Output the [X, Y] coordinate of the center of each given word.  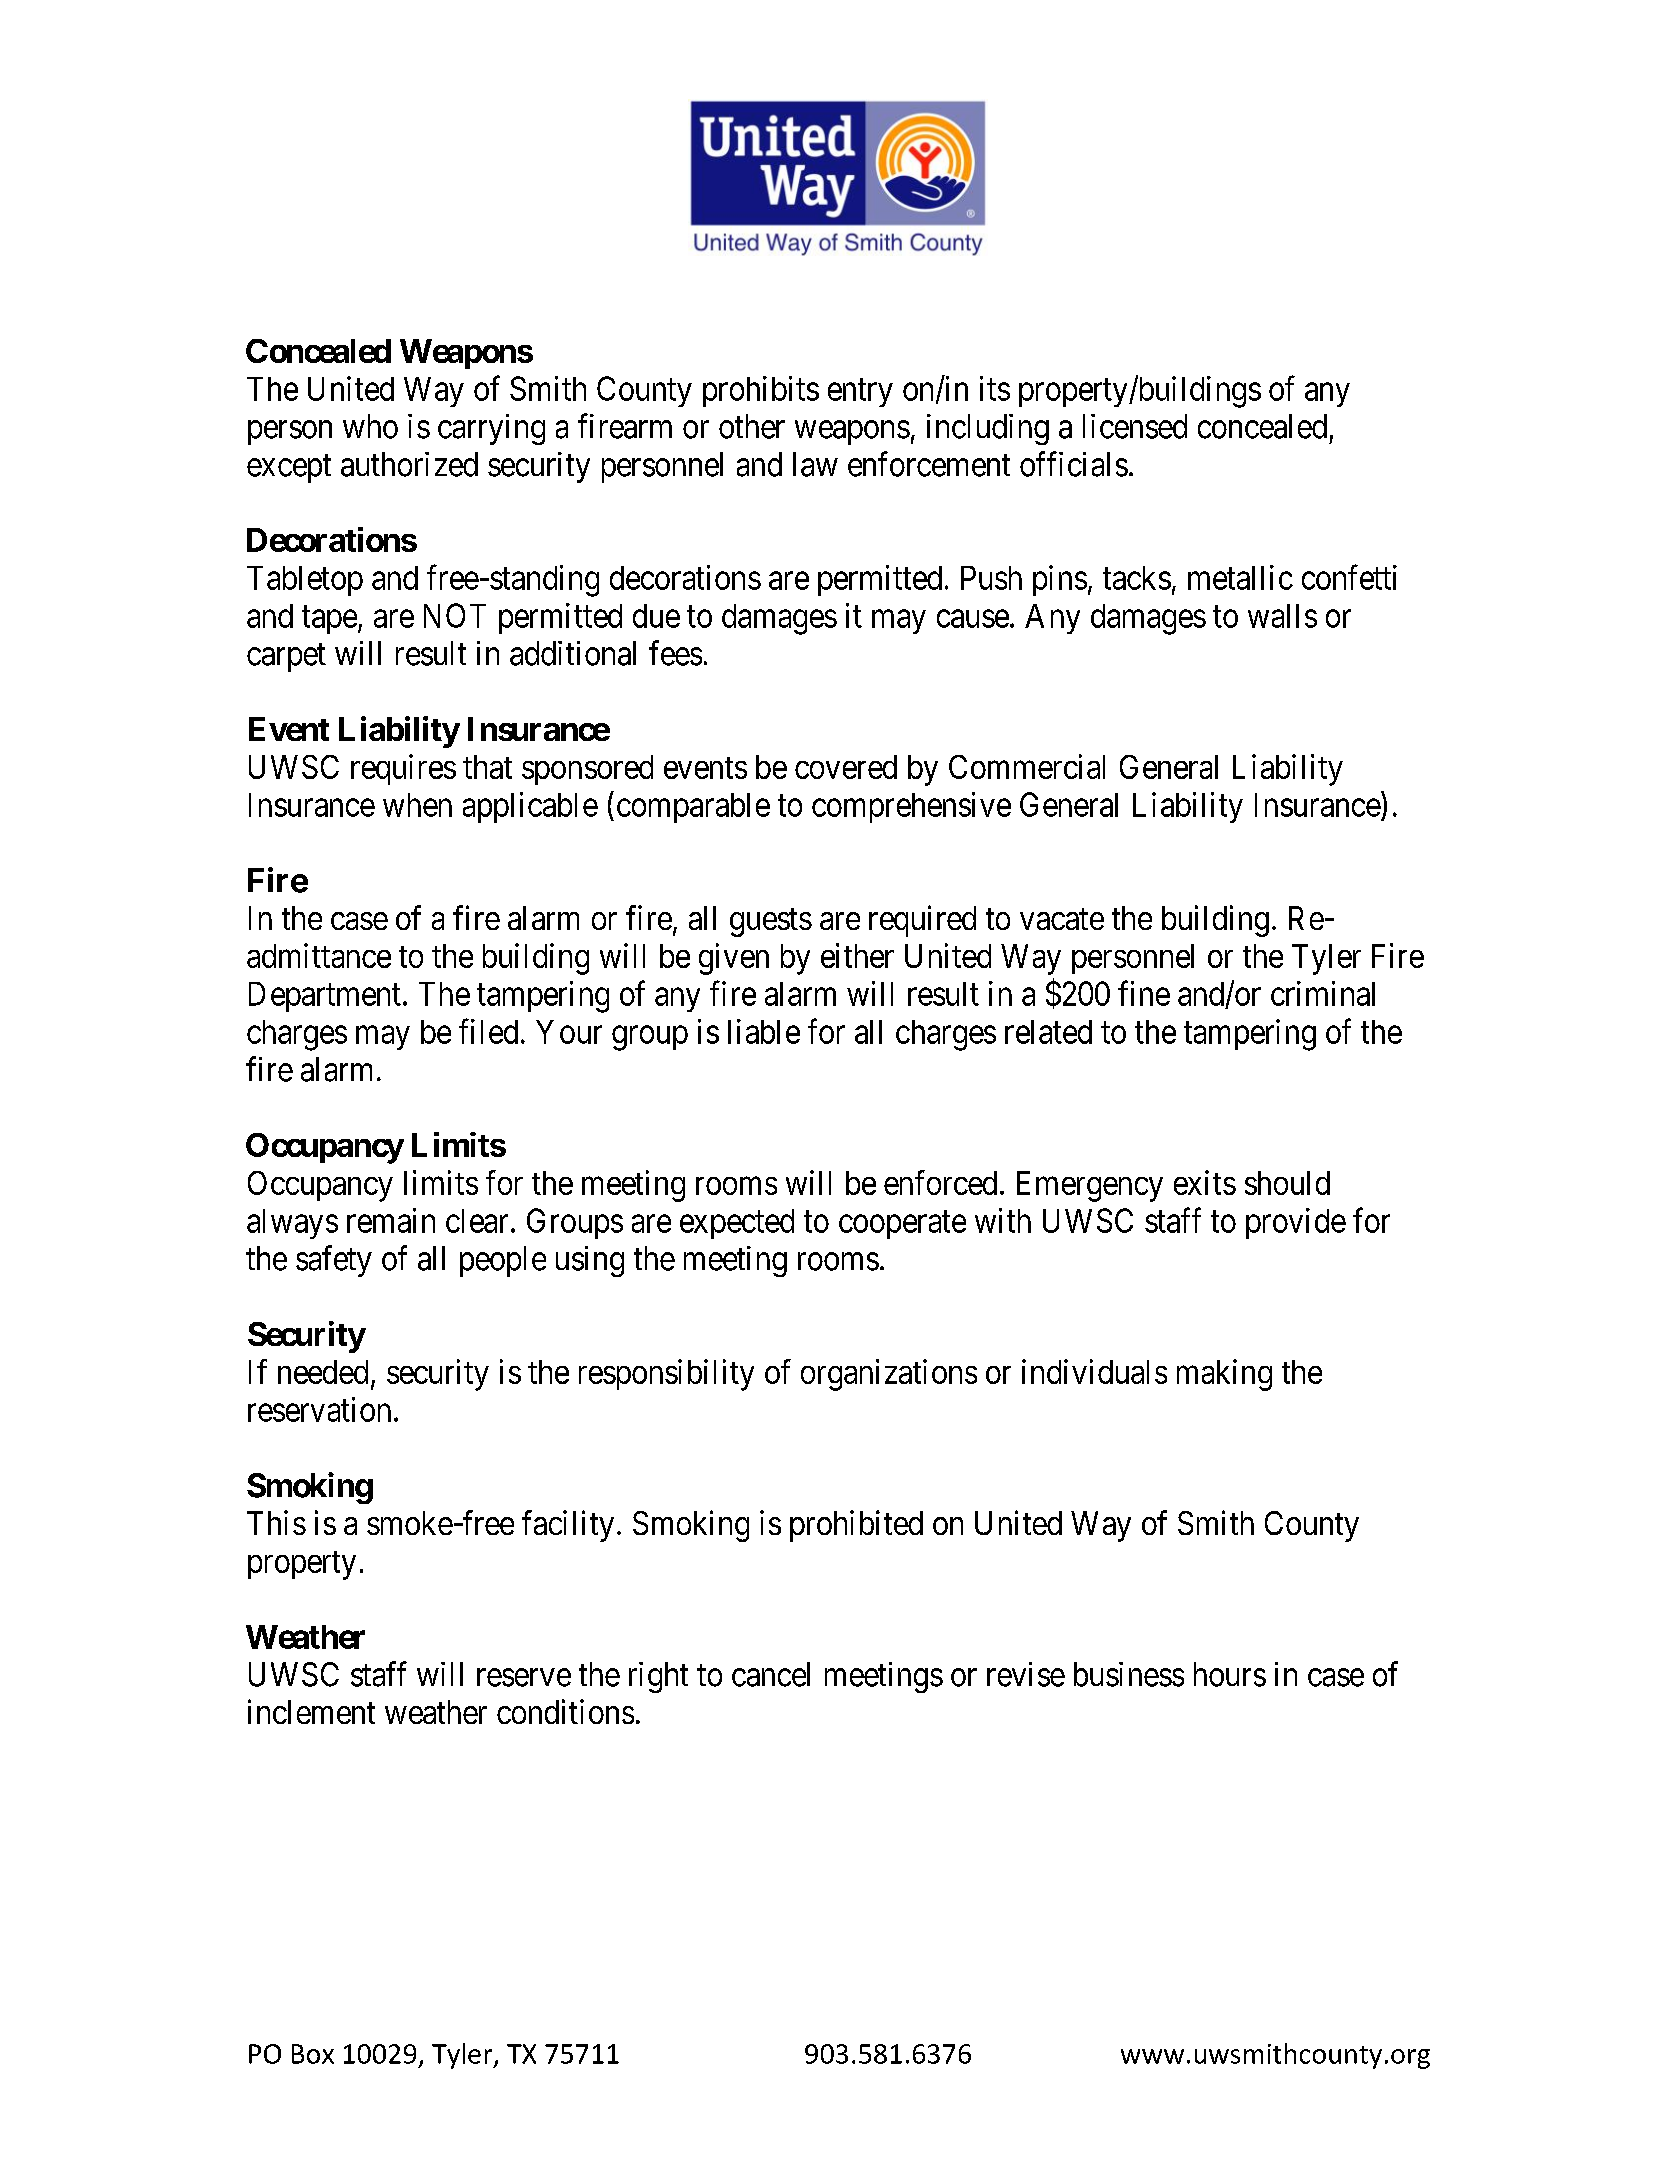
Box [313, 2054]
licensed [1135, 426]
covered [846, 767]
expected [737, 1224]
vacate [1062, 919]
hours [1230, 1674]
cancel [771, 1674]
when [417, 805]
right [658, 1677]
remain [391, 1220]
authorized [409, 464]
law [815, 464]
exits [1205, 1182]
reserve [524, 1678]
